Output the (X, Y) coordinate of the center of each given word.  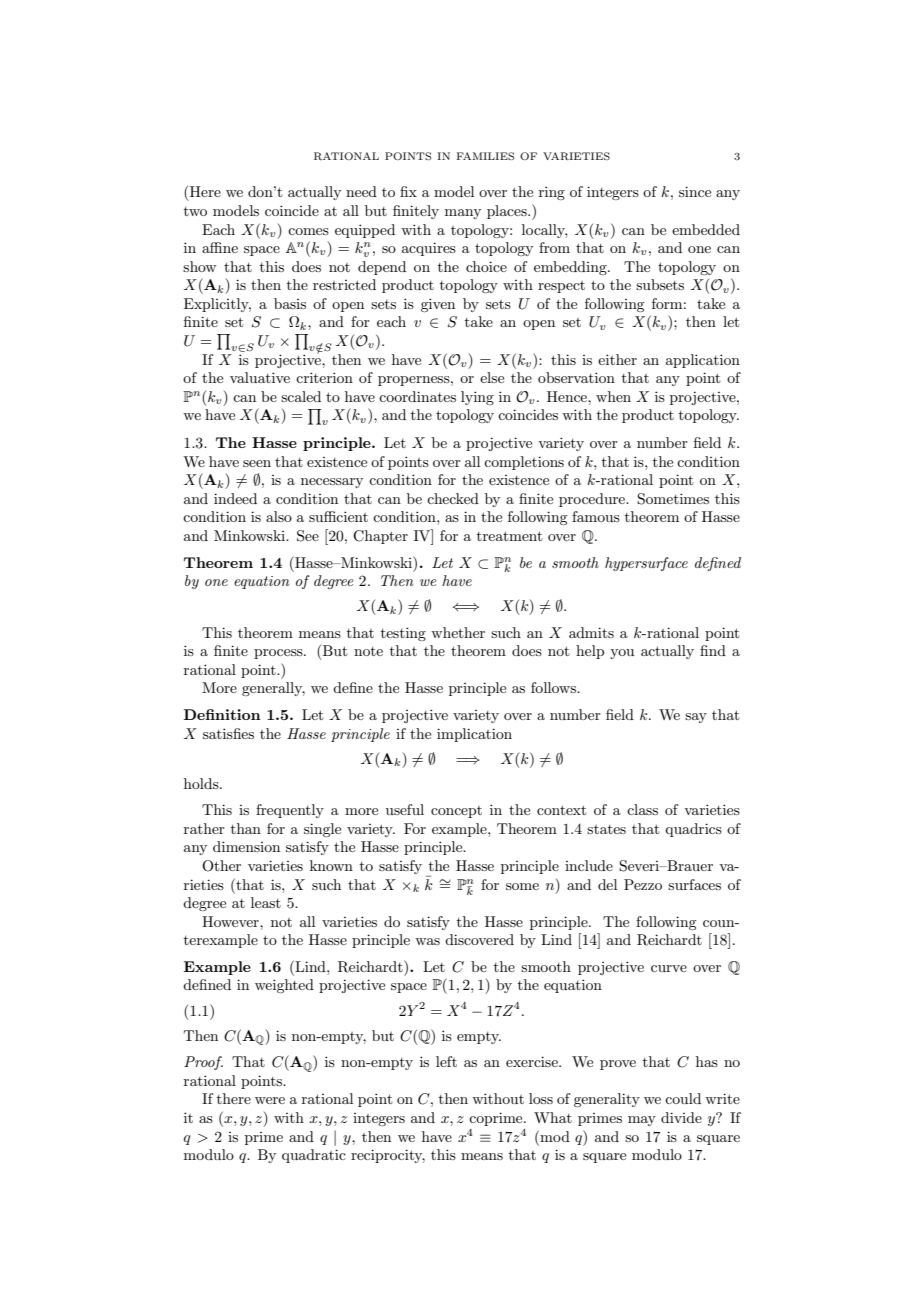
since (695, 191)
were (270, 1100)
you (622, 654)
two (195, 211)
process (279, 654)
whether (458, 632)
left (446, 1061)
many (463, 214)
